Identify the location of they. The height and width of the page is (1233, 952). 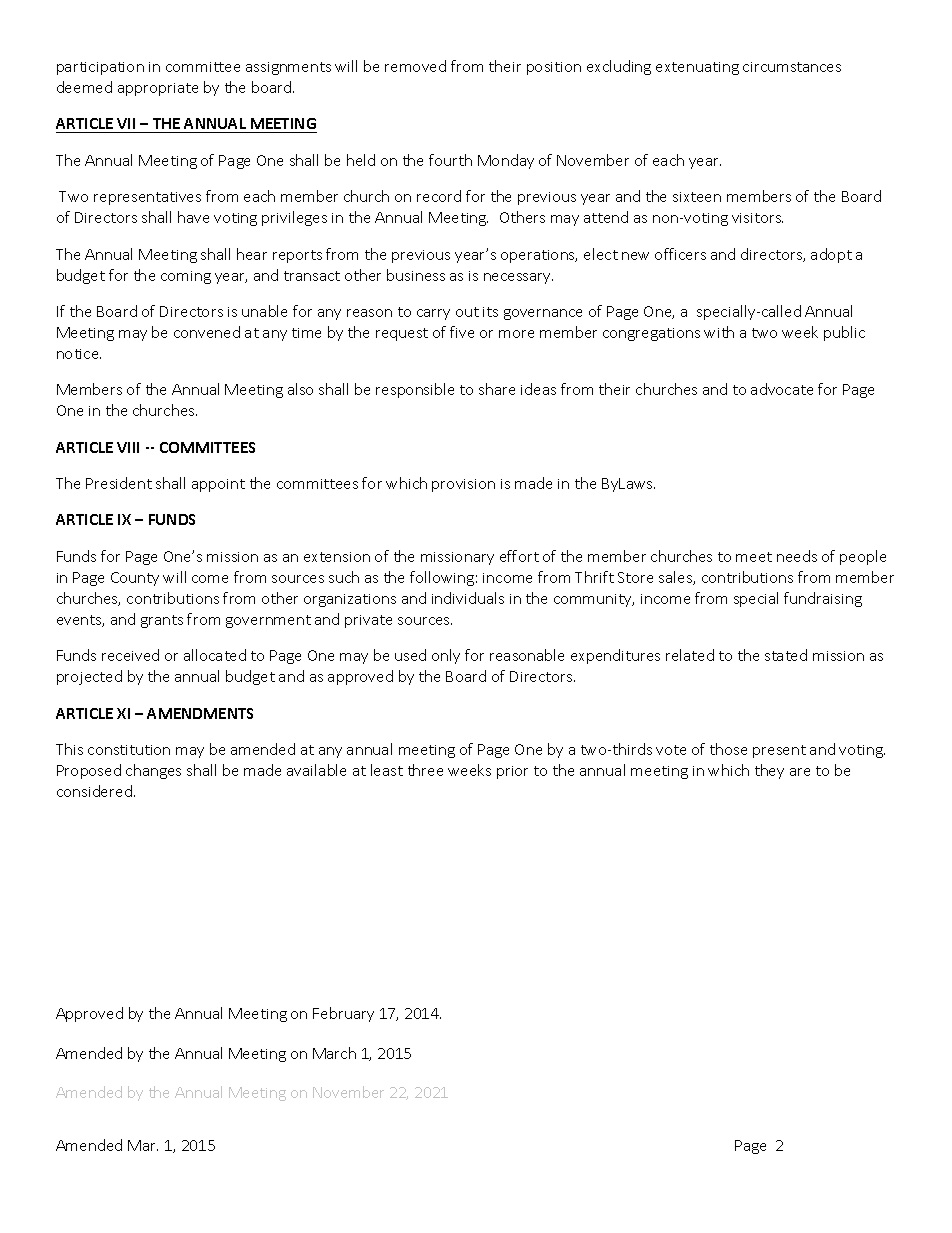
(769, 771).
